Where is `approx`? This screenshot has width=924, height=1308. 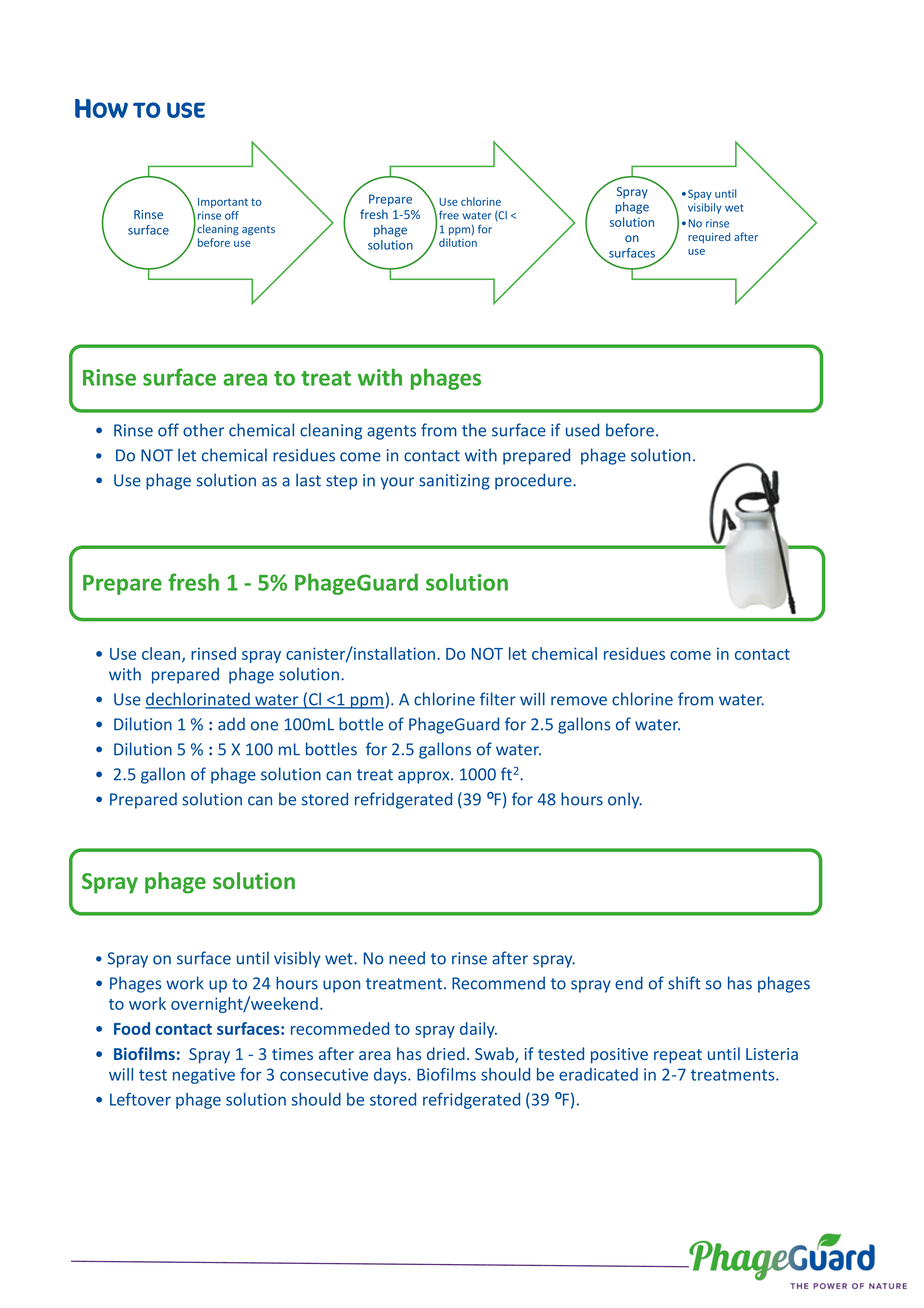
approx is located at coordinates (425, 777).
